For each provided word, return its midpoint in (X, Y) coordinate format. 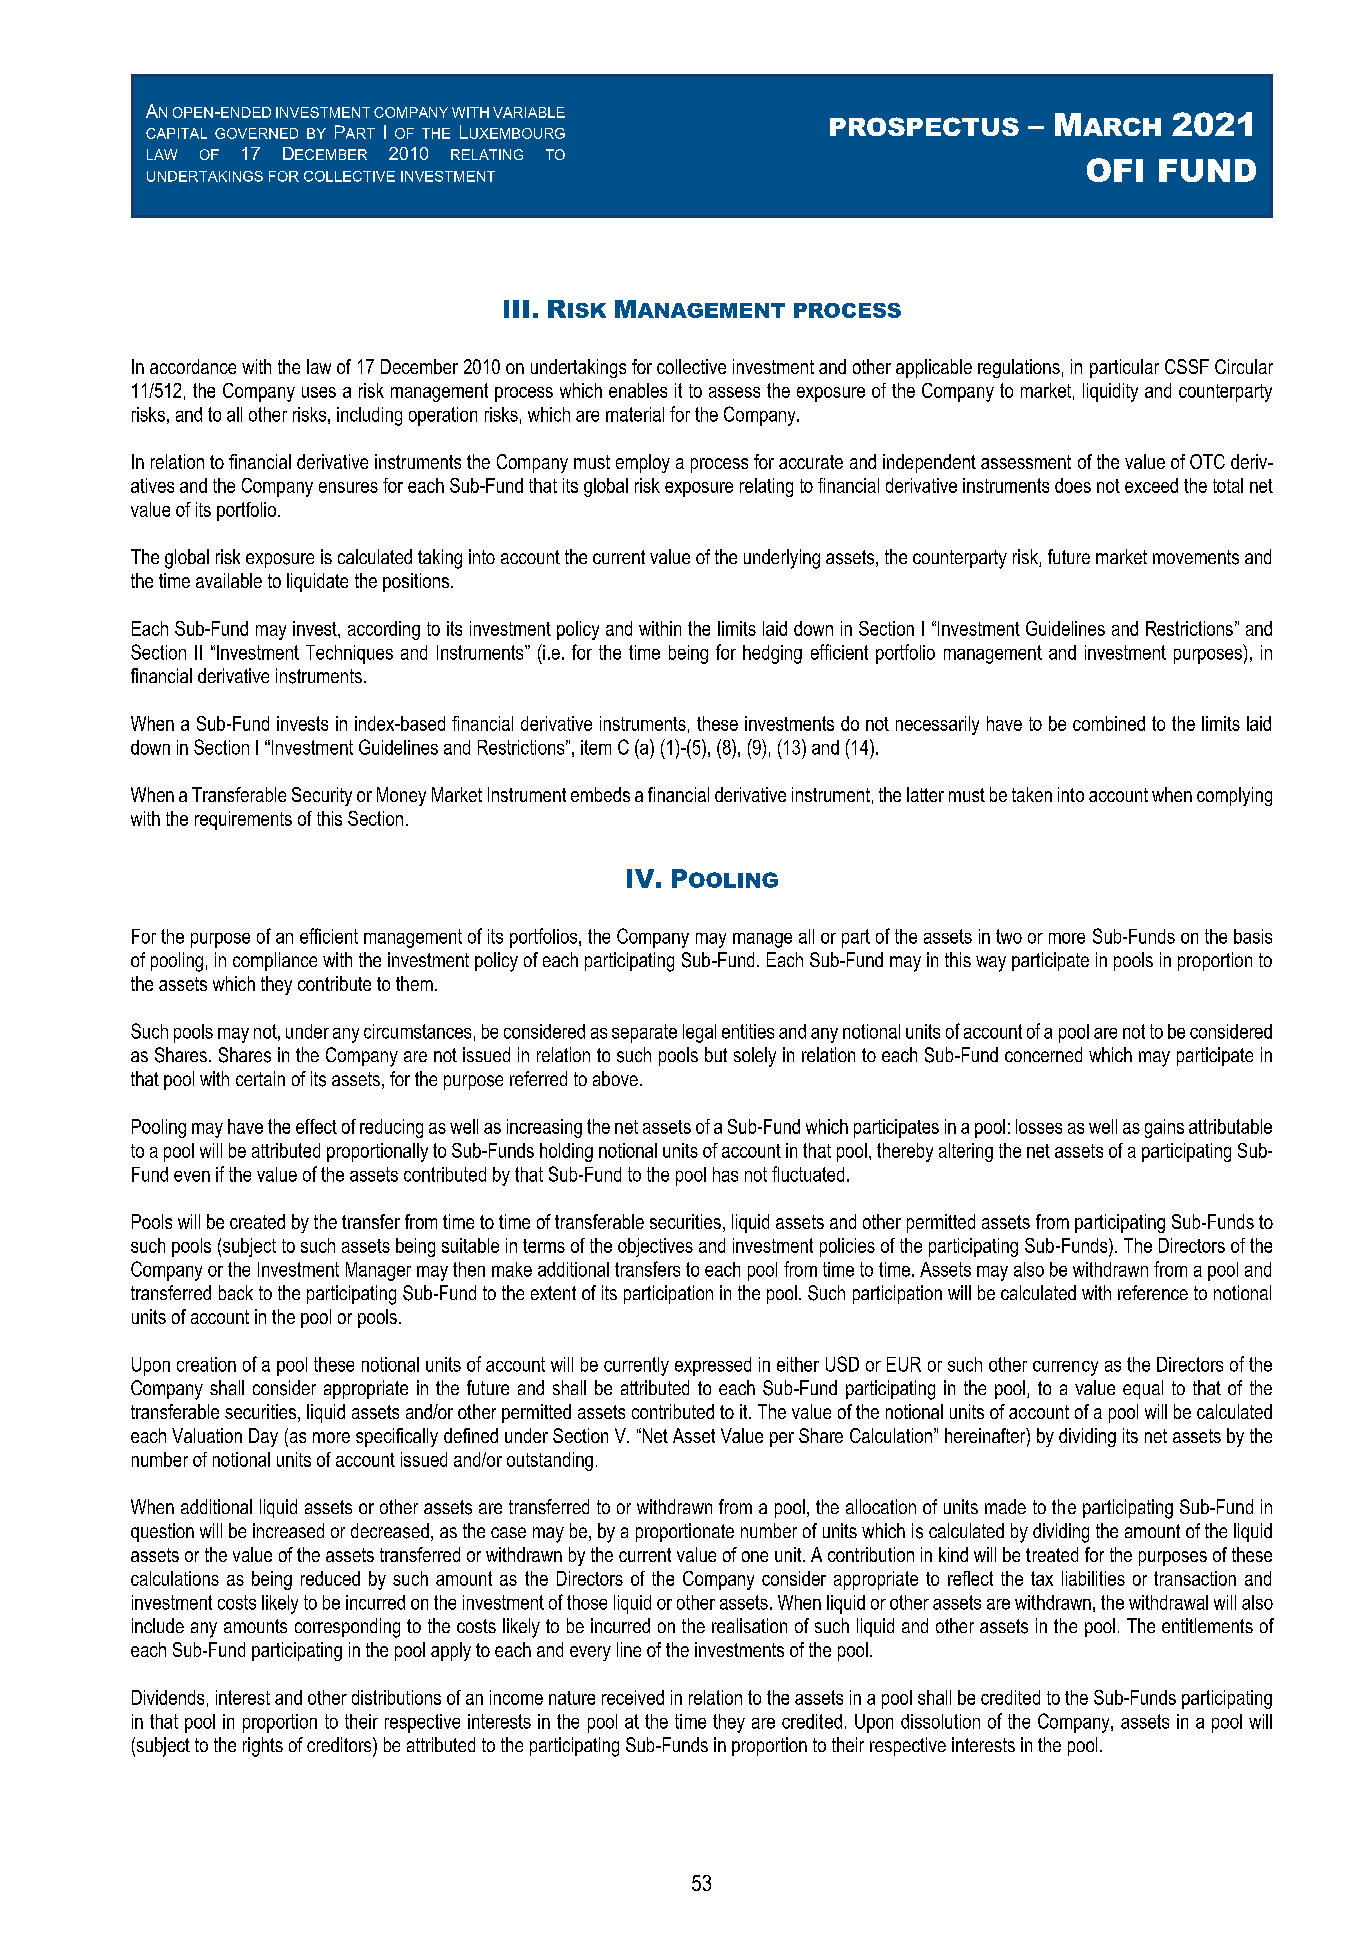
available (229, 580)
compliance (275, 961)
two (1009, 936)
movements (1196, 557)
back (236, 1292)
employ (643, 463)
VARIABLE (529, 112)
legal (699, 1033)
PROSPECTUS (924, 126)
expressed (713, 1366)
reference (1153, 1292)
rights (263, 1747)
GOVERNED (256, 133)
